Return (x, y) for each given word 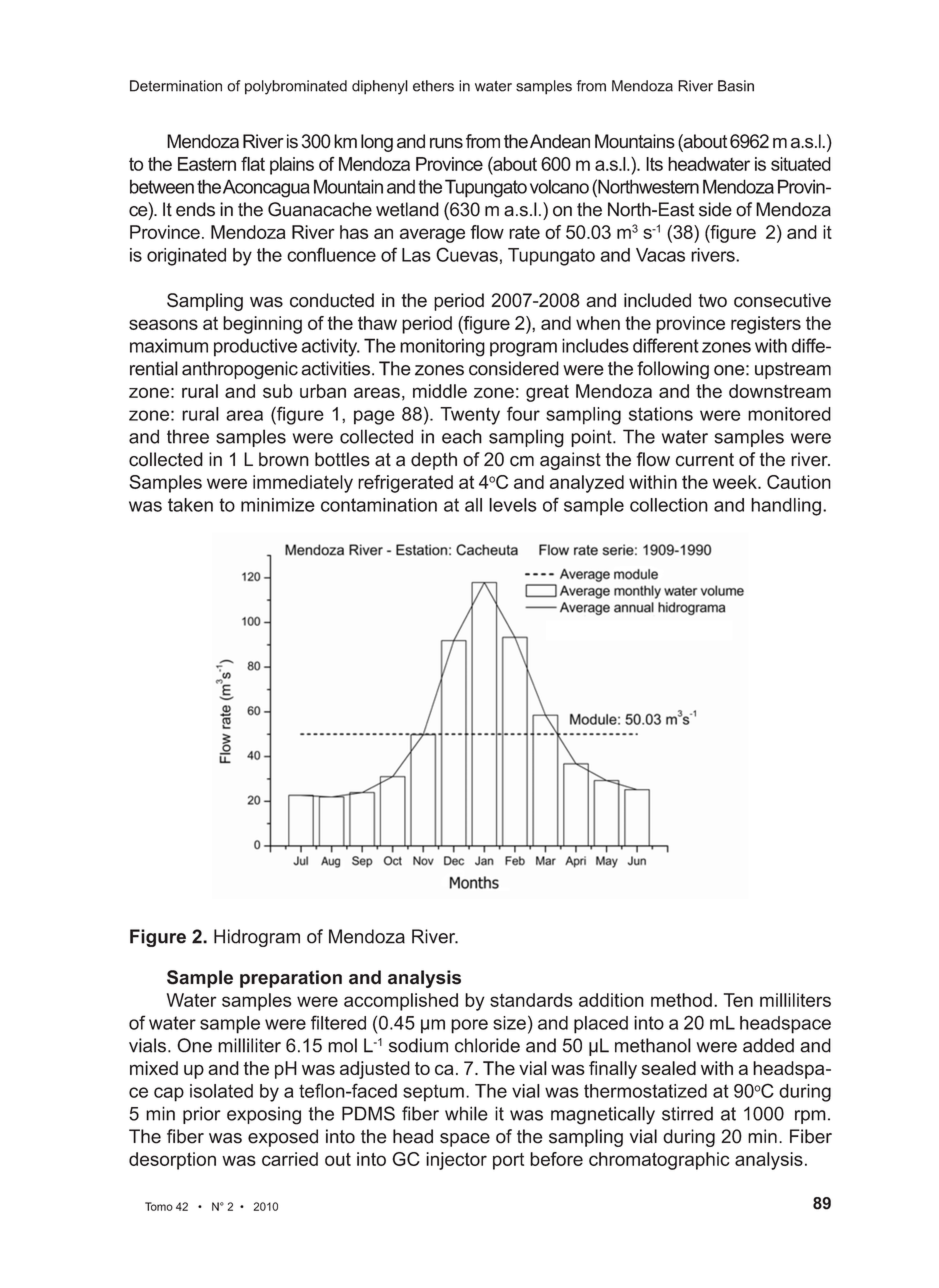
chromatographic (659, 1161)
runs (446, 143)
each (462, 436)
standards (531, 1000)
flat (253, 163)
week (736, 482)
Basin (736, 86)
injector (456, 1161)
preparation (291, 979)
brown (284, 459)
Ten (738, 1000)
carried (290, 1159)
